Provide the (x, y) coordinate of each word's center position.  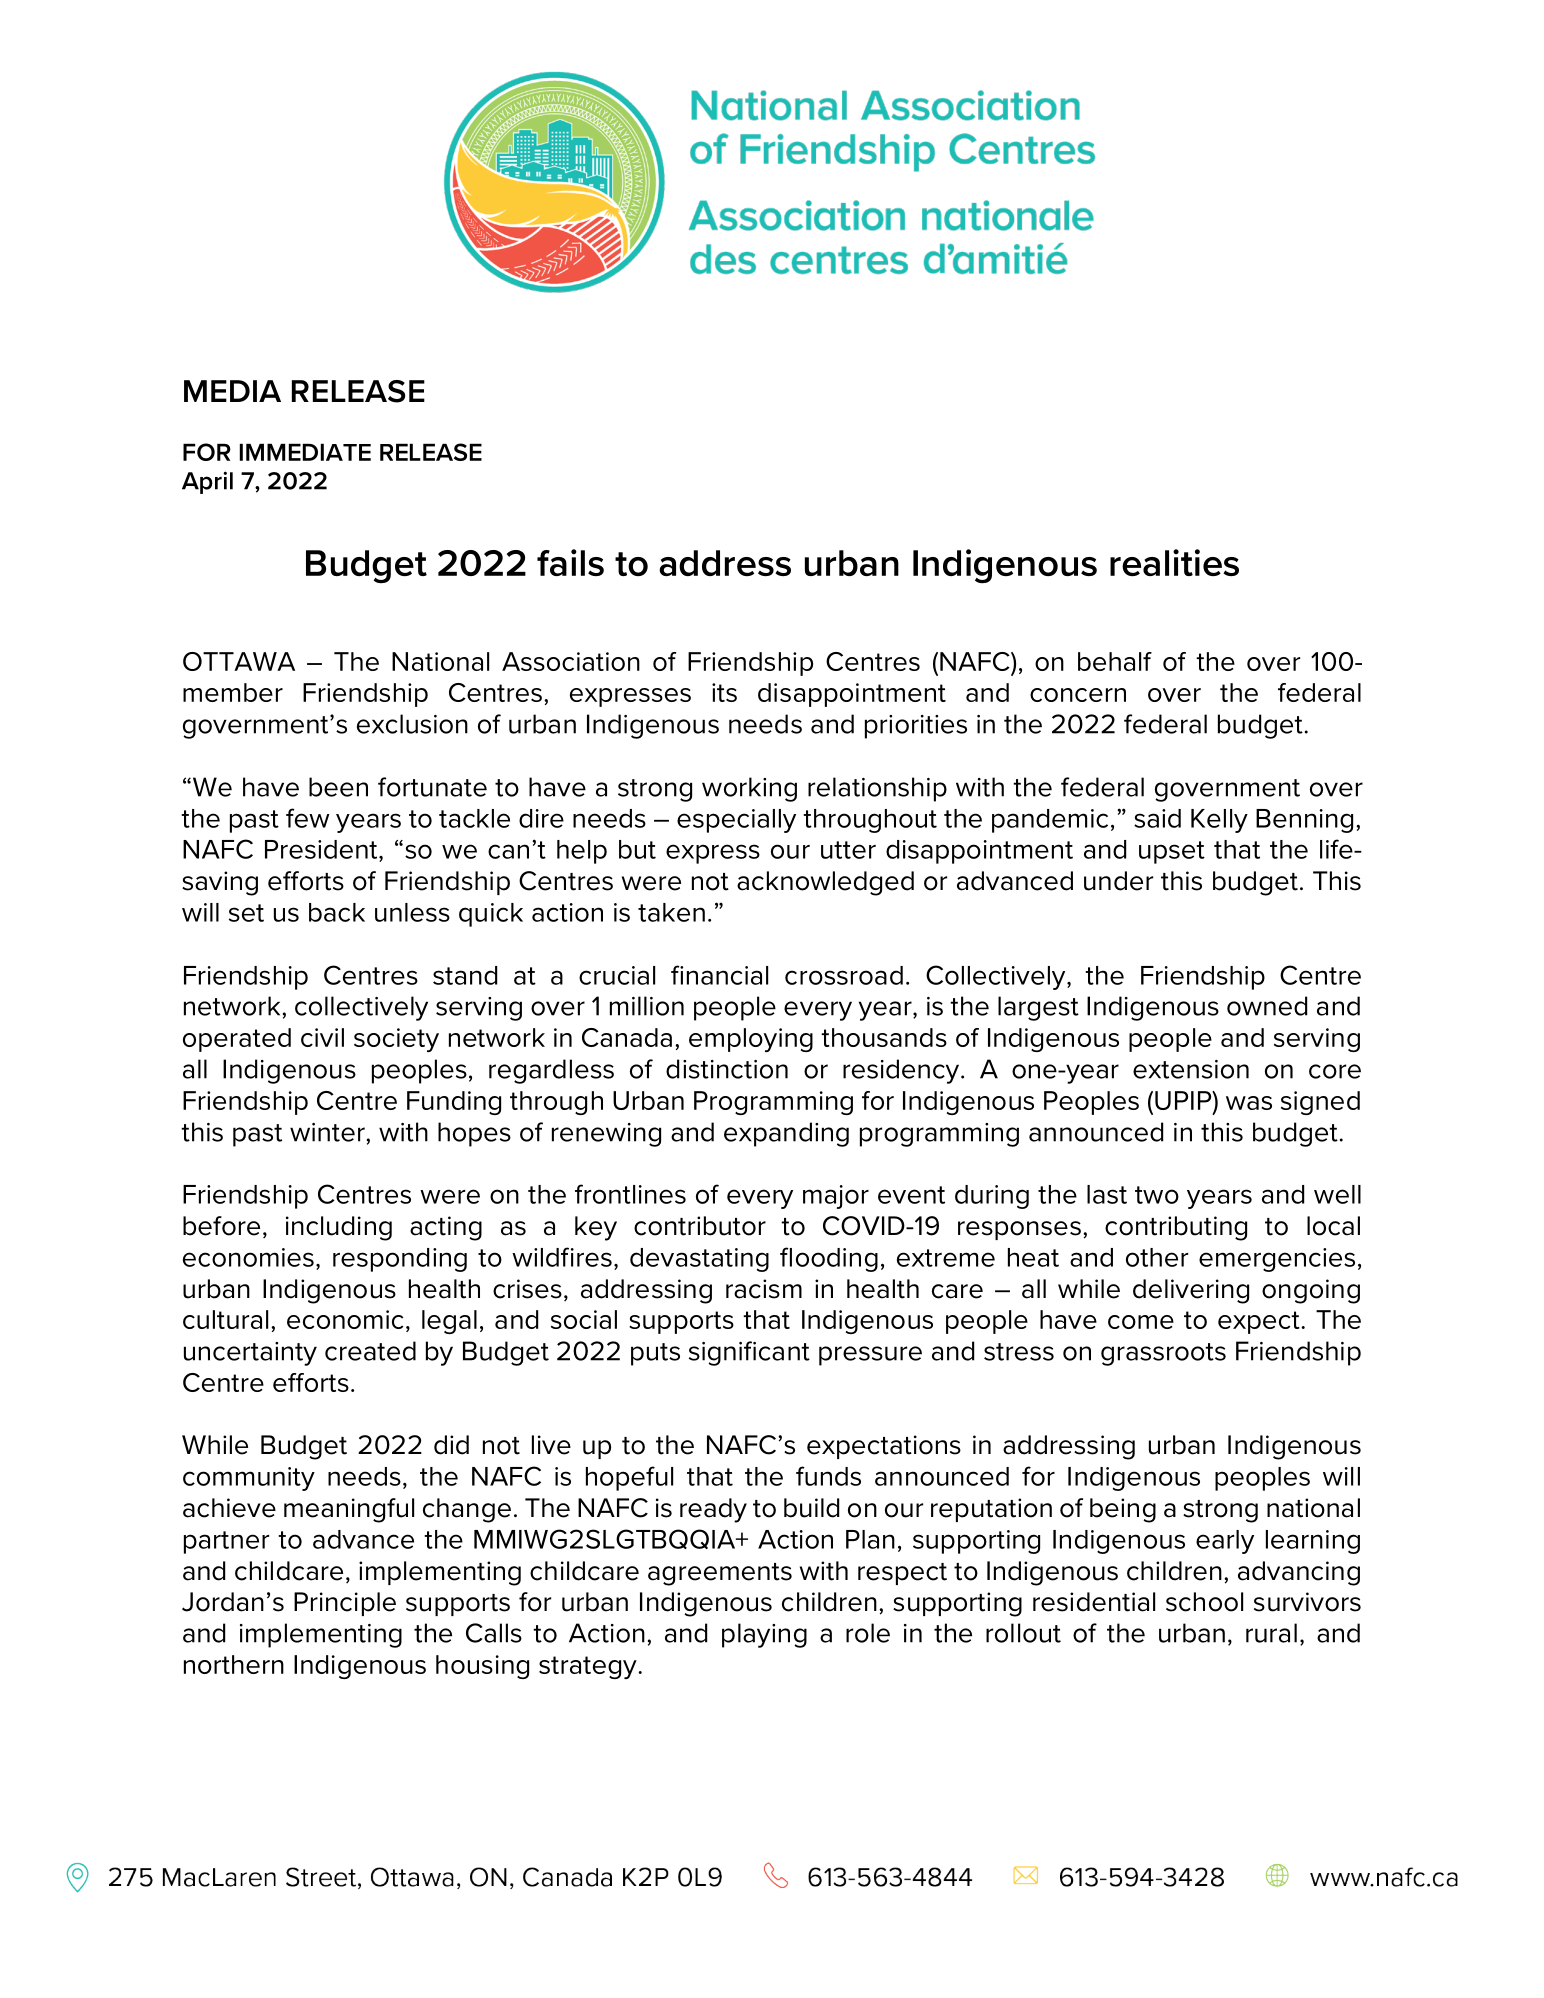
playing (764, 1635)
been (338, 787)
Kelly (1219, 821)
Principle (345, 1604)
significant (749, 1353)
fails (570, 562)
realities (1174, 562)
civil (322, 1037)
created (370, 1351)
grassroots (1163, 1354)
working (749, 789)
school (1204, 1602)
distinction (727, 1069)
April (207, 482)
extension (1191, 1069)
